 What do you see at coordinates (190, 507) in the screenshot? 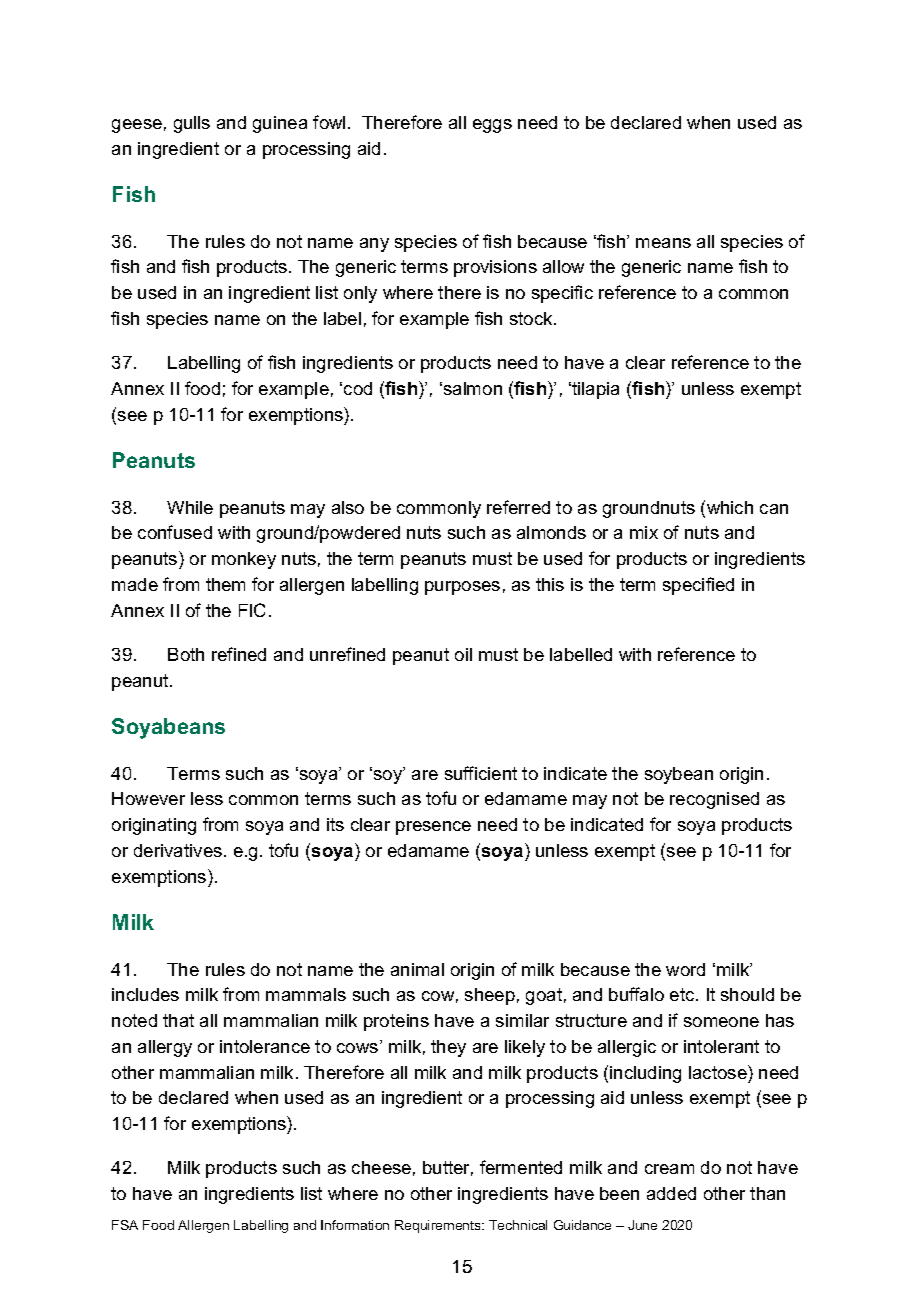
I see `While` at bounding box center [190, 507].
